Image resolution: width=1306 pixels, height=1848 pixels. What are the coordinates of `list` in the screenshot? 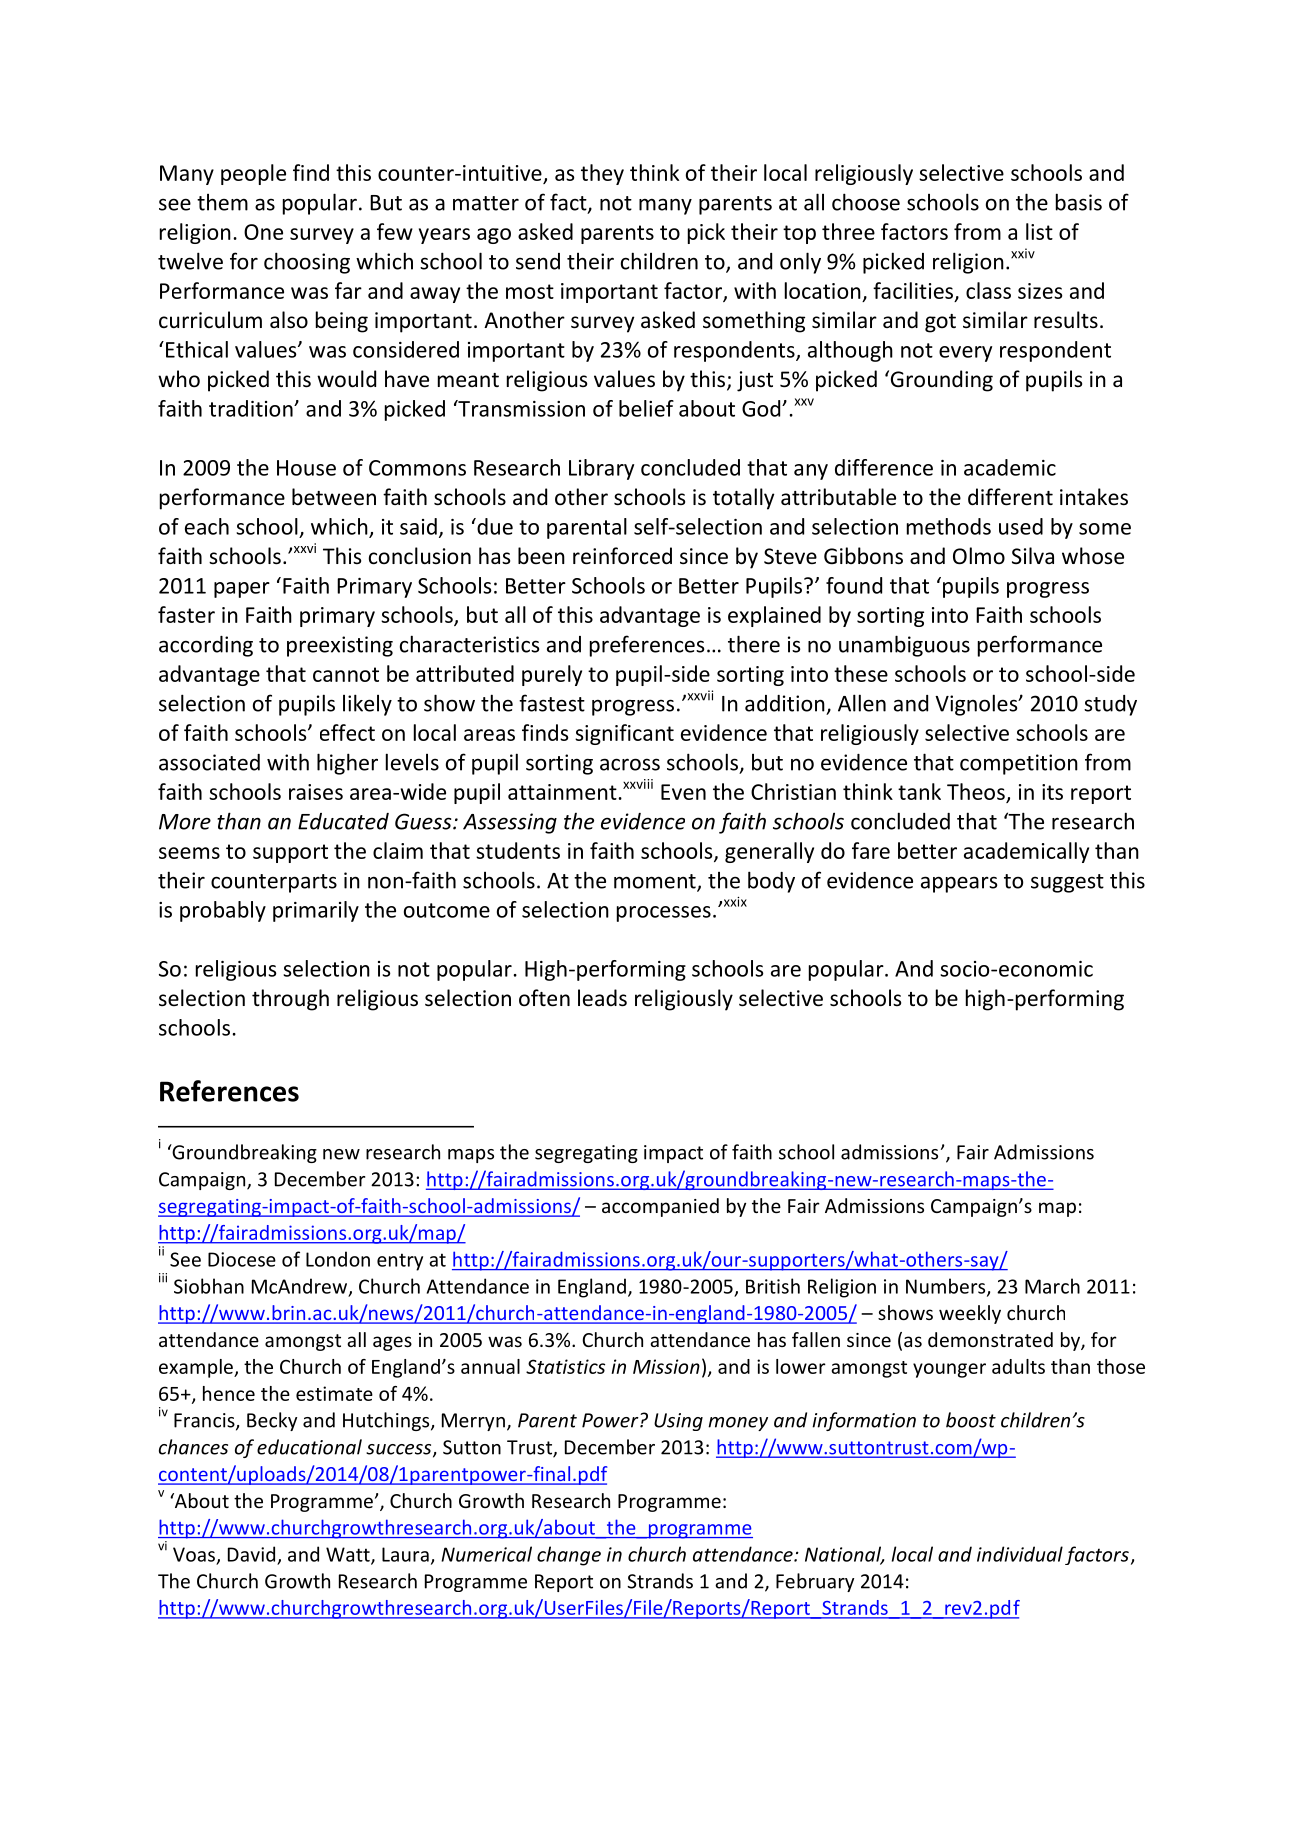 It's located at (1039, 231).
